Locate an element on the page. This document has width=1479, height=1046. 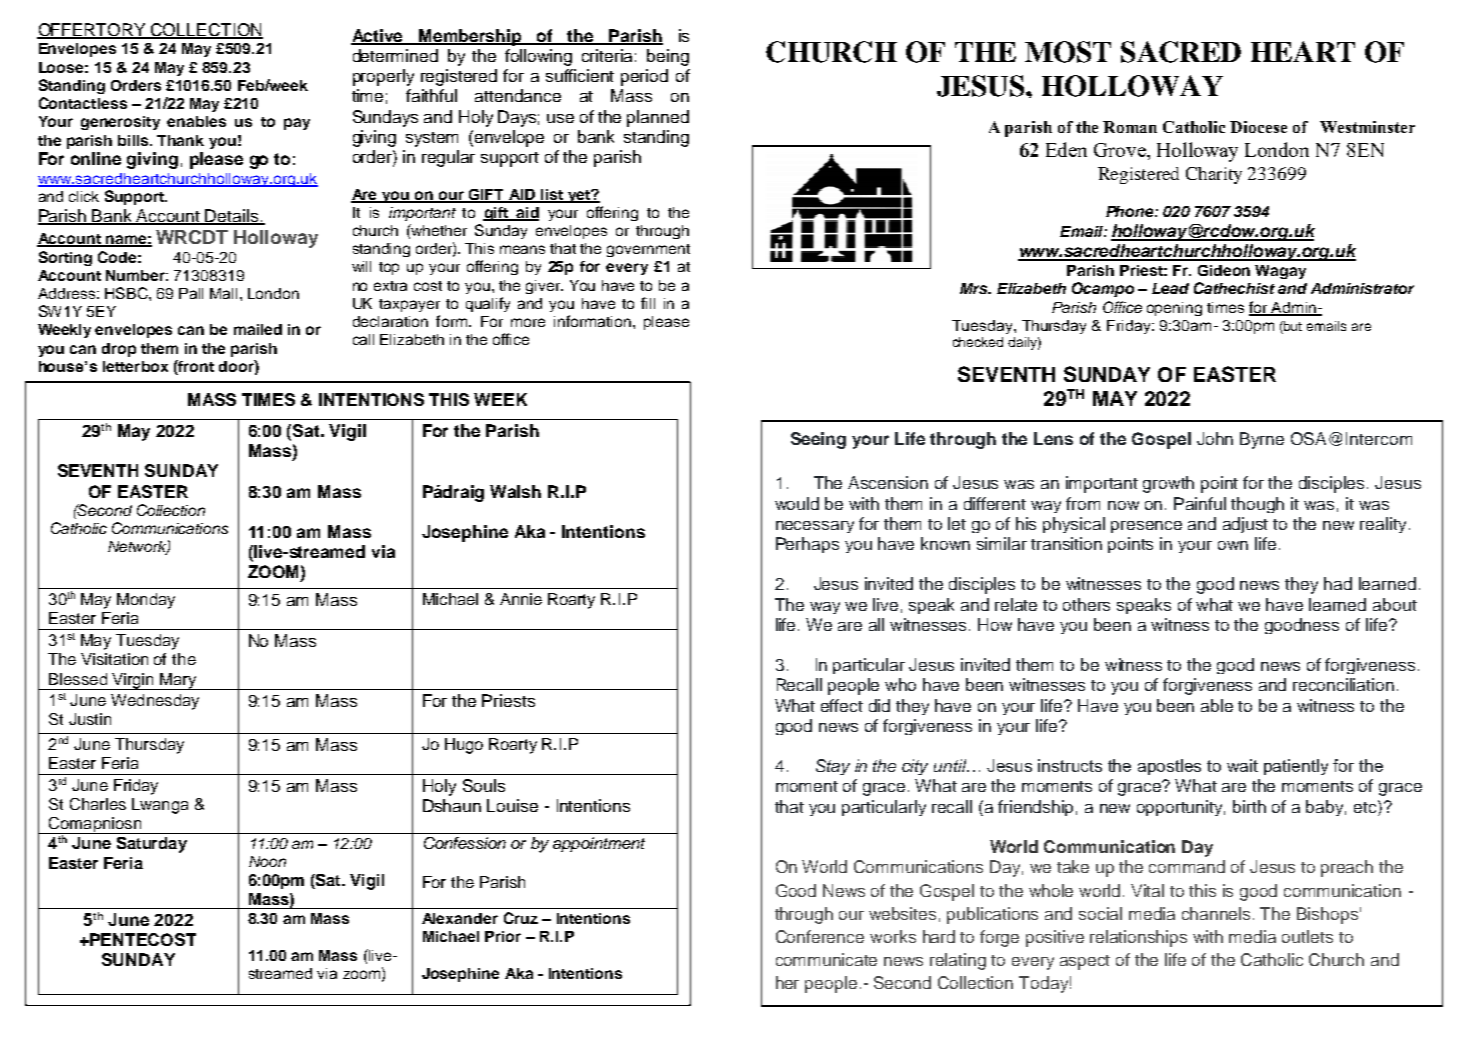
Conference is located at coordinates (820, 936).
